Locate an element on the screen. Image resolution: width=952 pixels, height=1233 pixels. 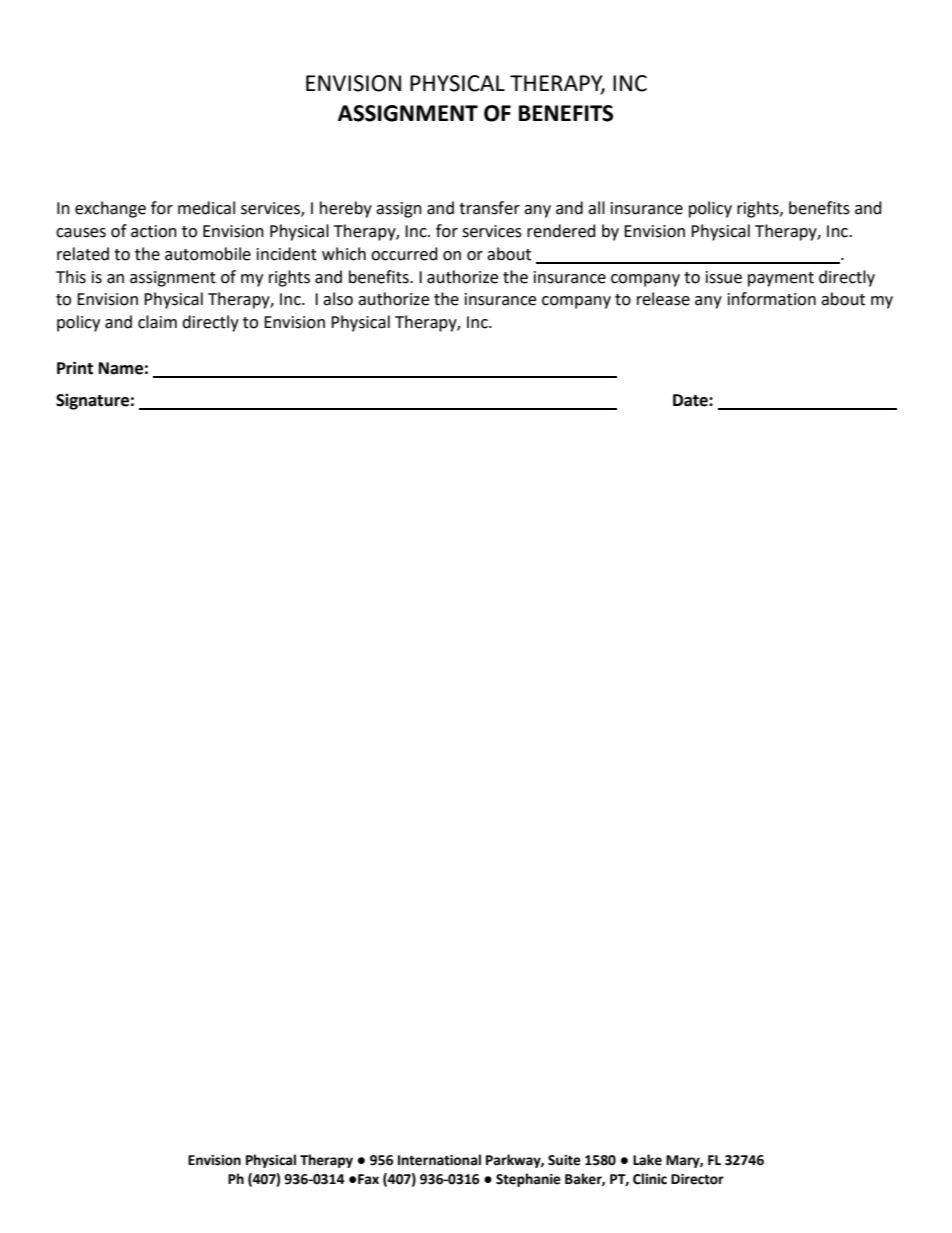
issue is located at coordinates (724, 277).
